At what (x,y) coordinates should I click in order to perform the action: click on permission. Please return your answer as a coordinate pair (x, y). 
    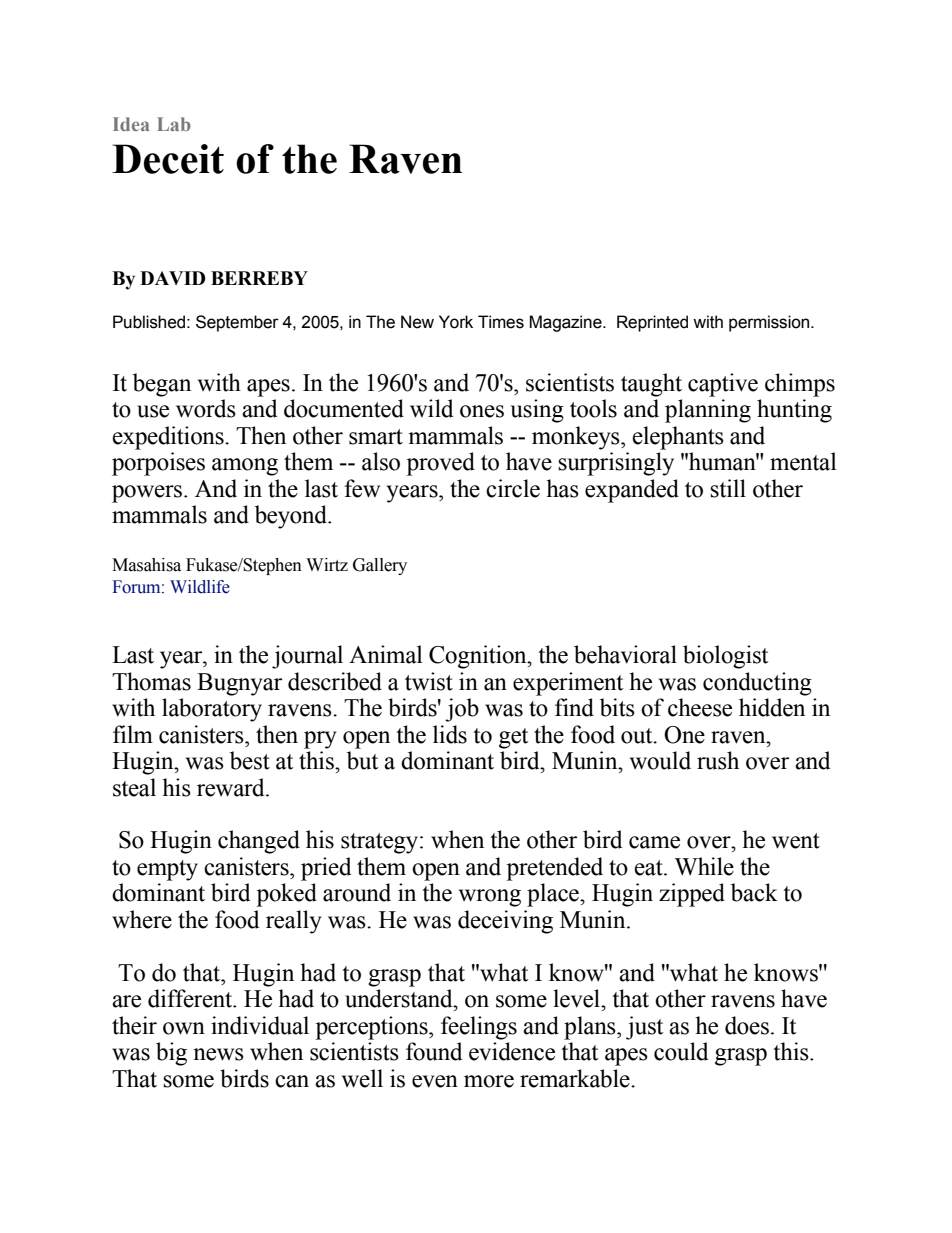
    Looking at the image, I should click on (770, 323).
